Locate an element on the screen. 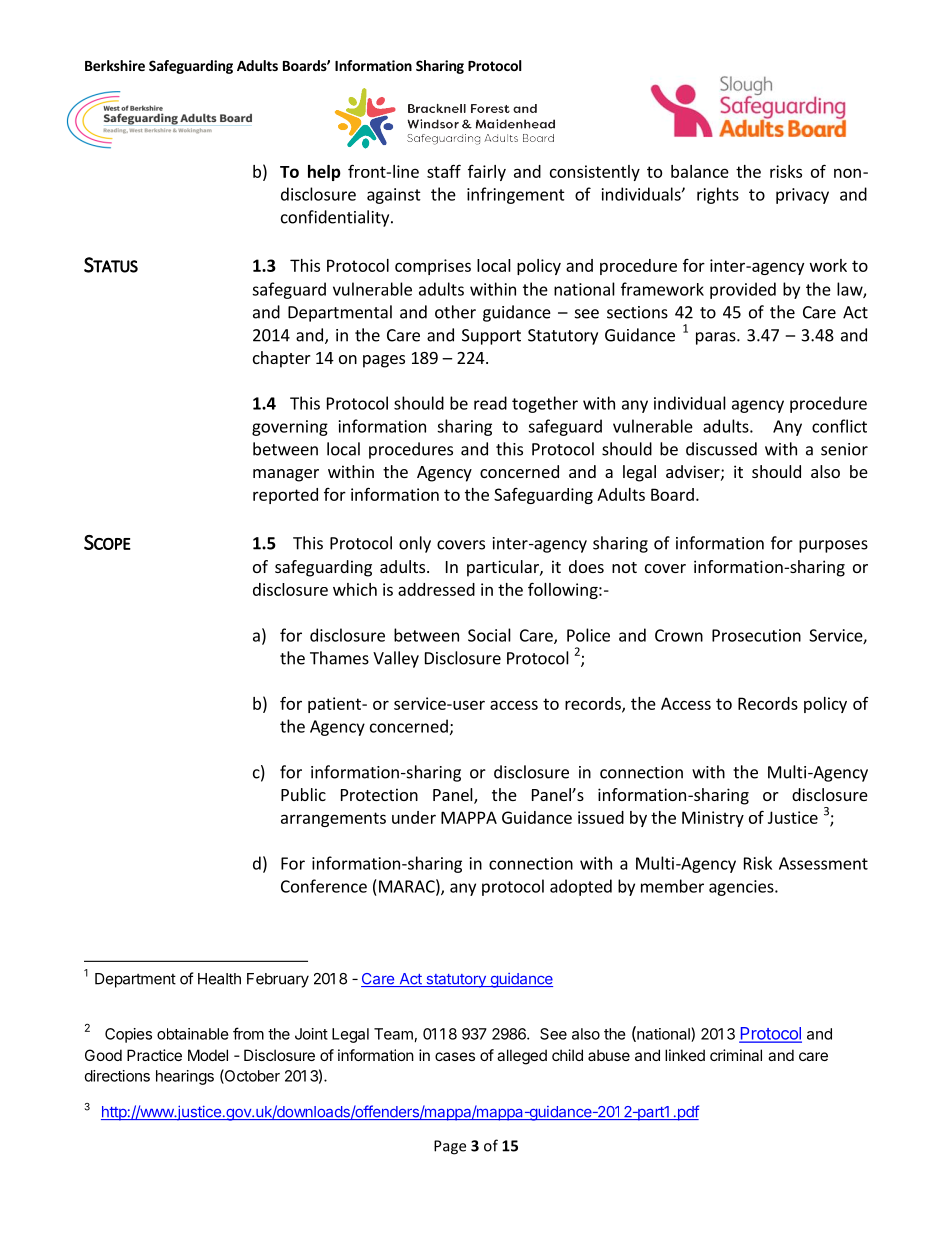 The height and width of the screenshot is (1233, 952). Prosecution is located at coordinates (756, 635).
